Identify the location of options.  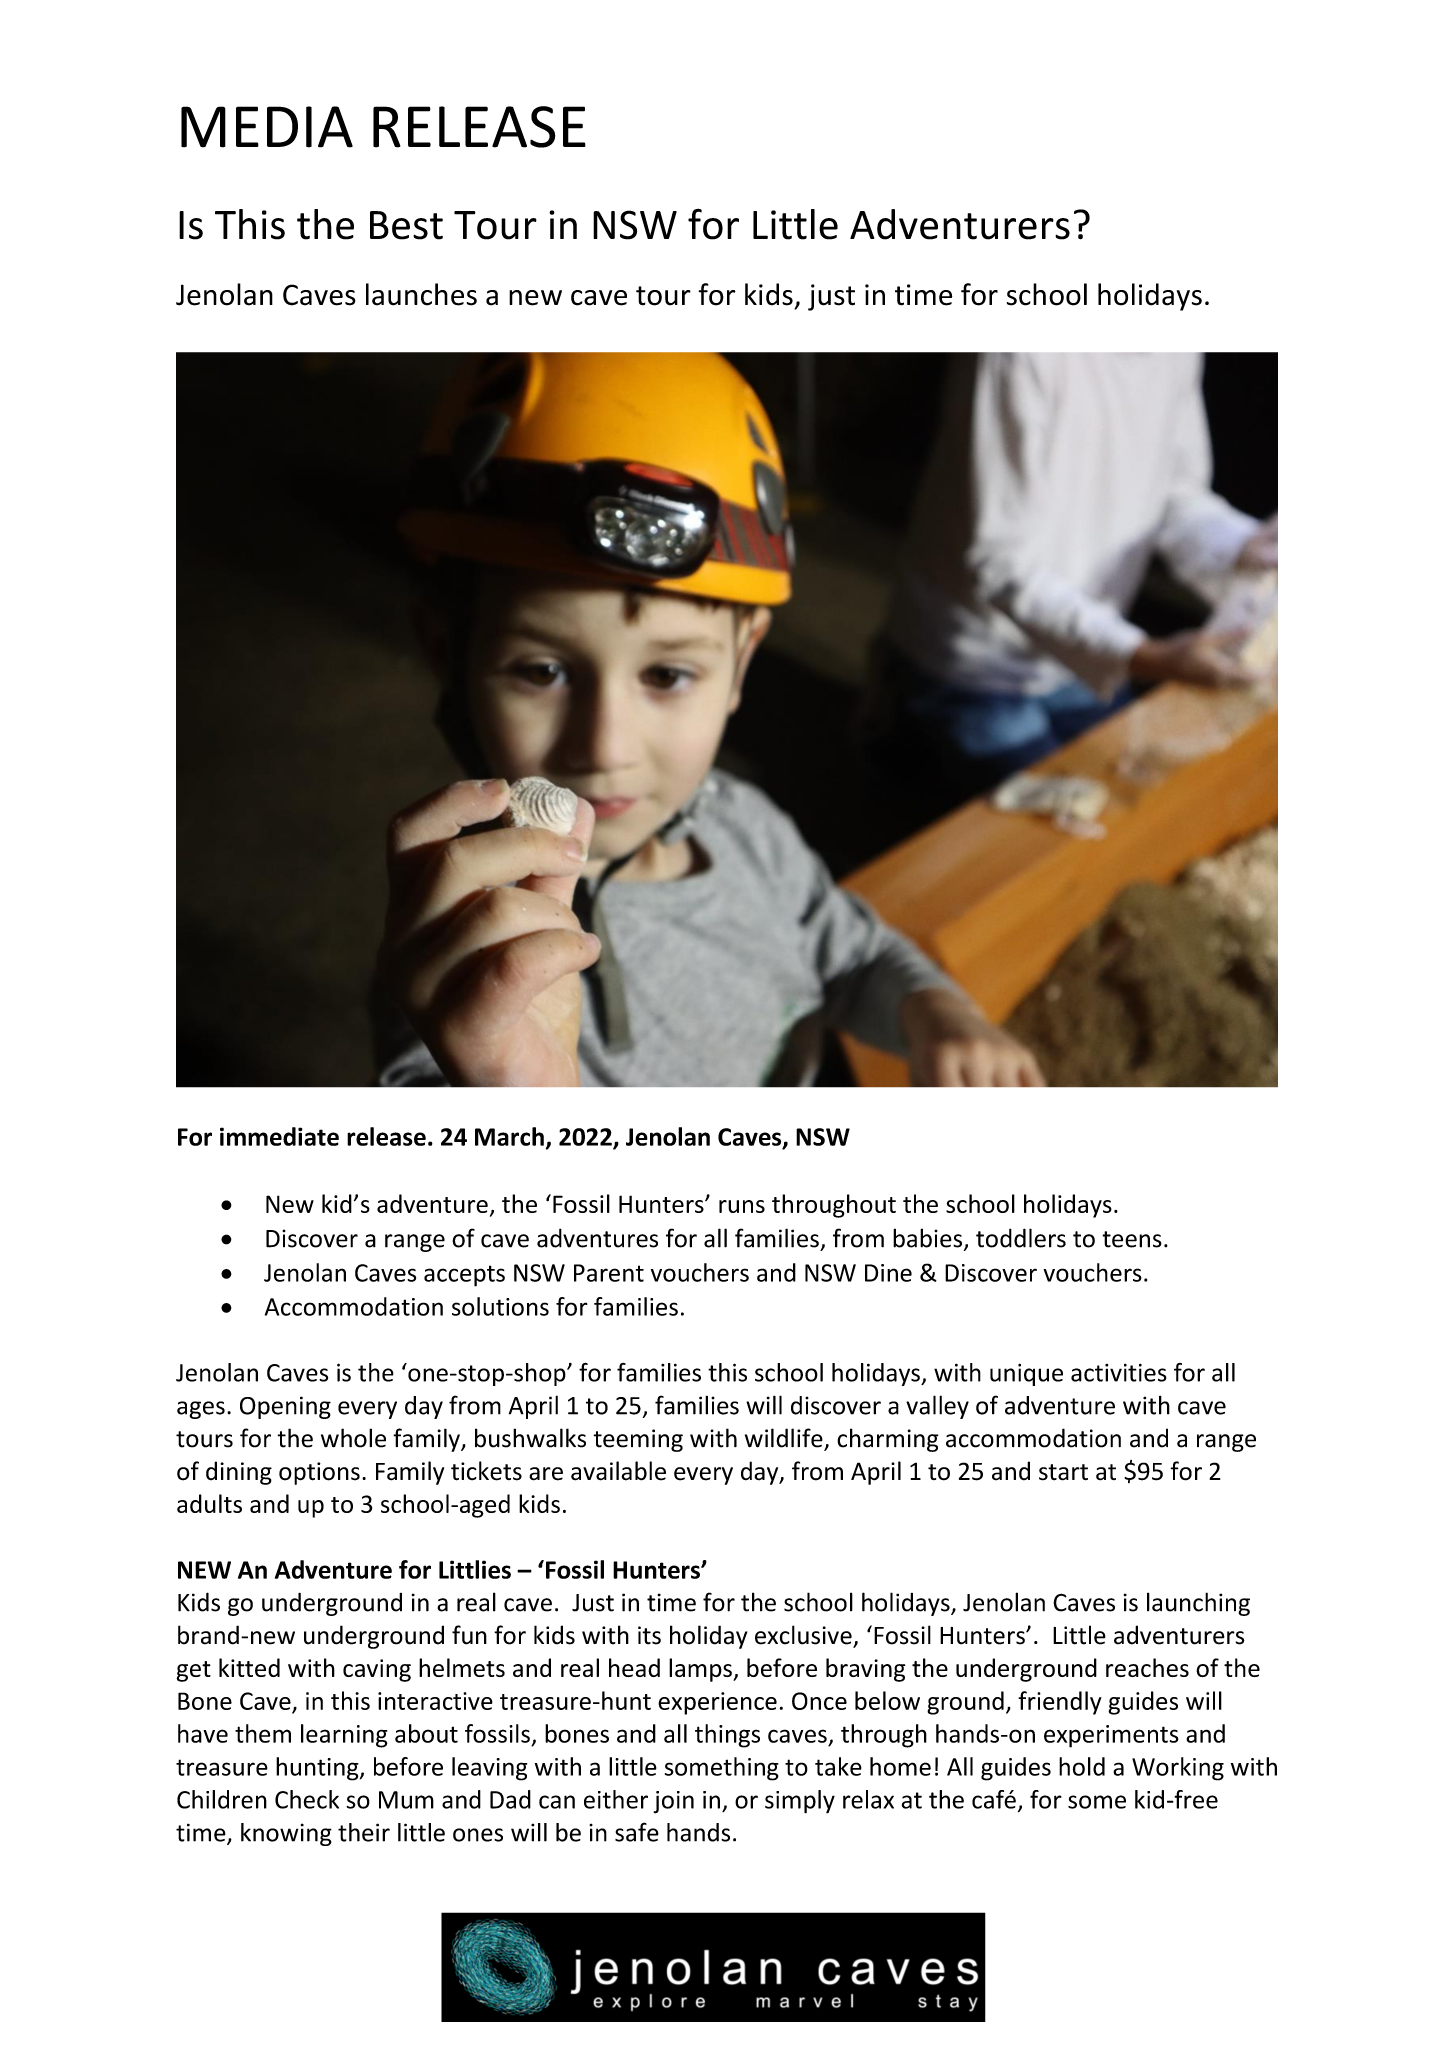
(319, 1473).
